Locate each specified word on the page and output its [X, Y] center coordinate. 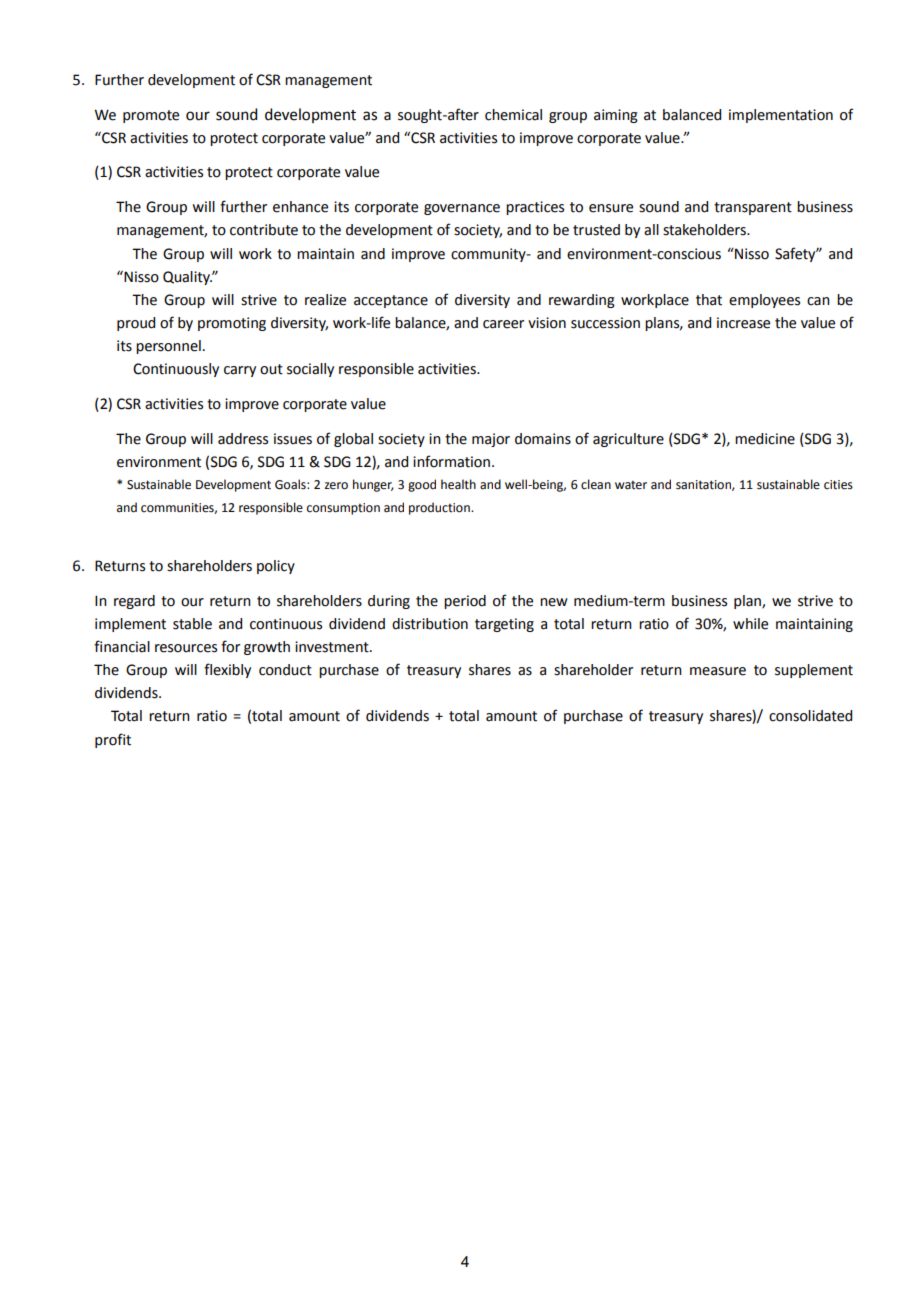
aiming [616, 116]
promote [151, 116]
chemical [513, 115]
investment [333, 647]
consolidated [810, 716]
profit [113, 740]
